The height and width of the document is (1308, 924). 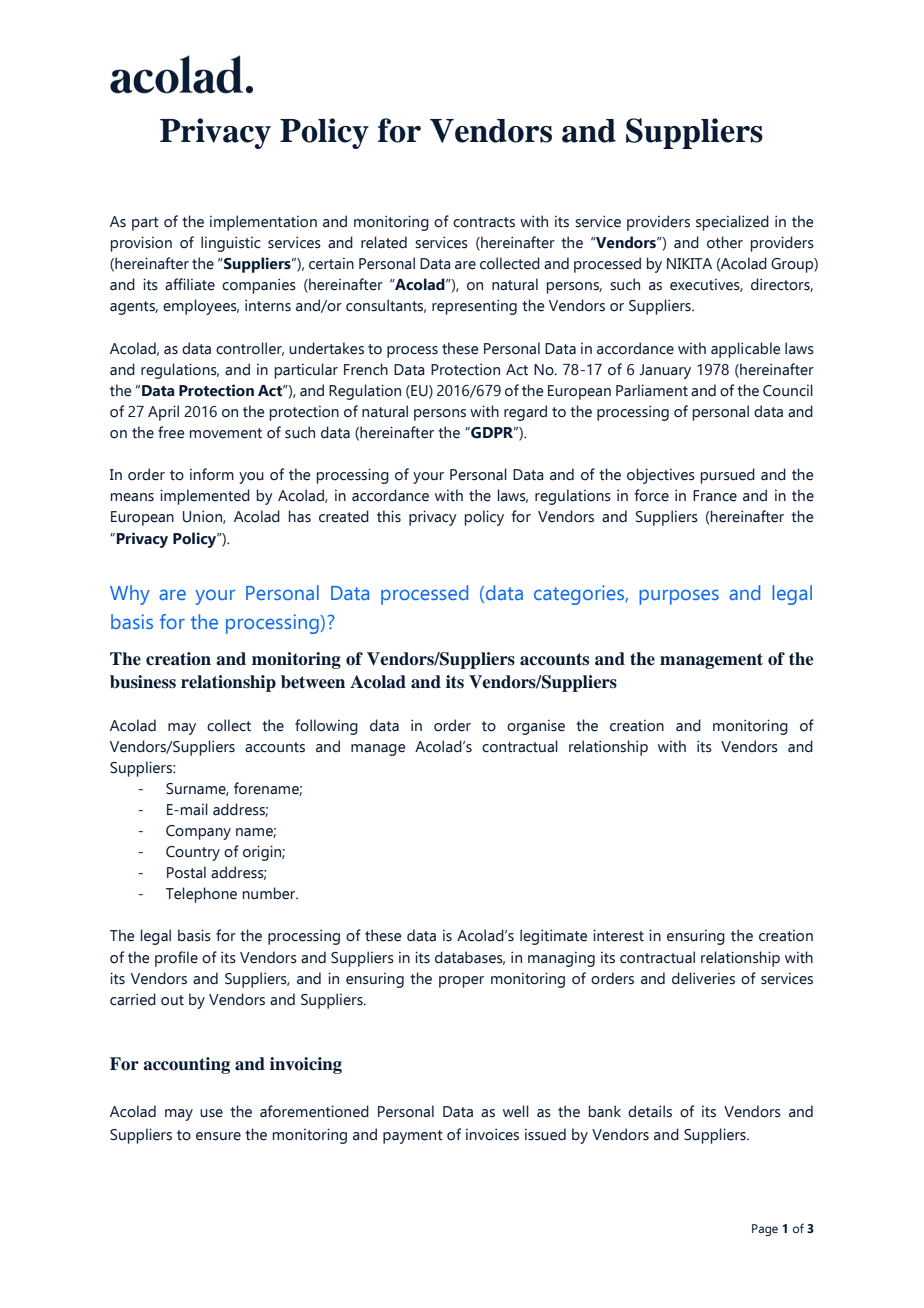 I want to click on GDPR, so click(x=492, y=433).
